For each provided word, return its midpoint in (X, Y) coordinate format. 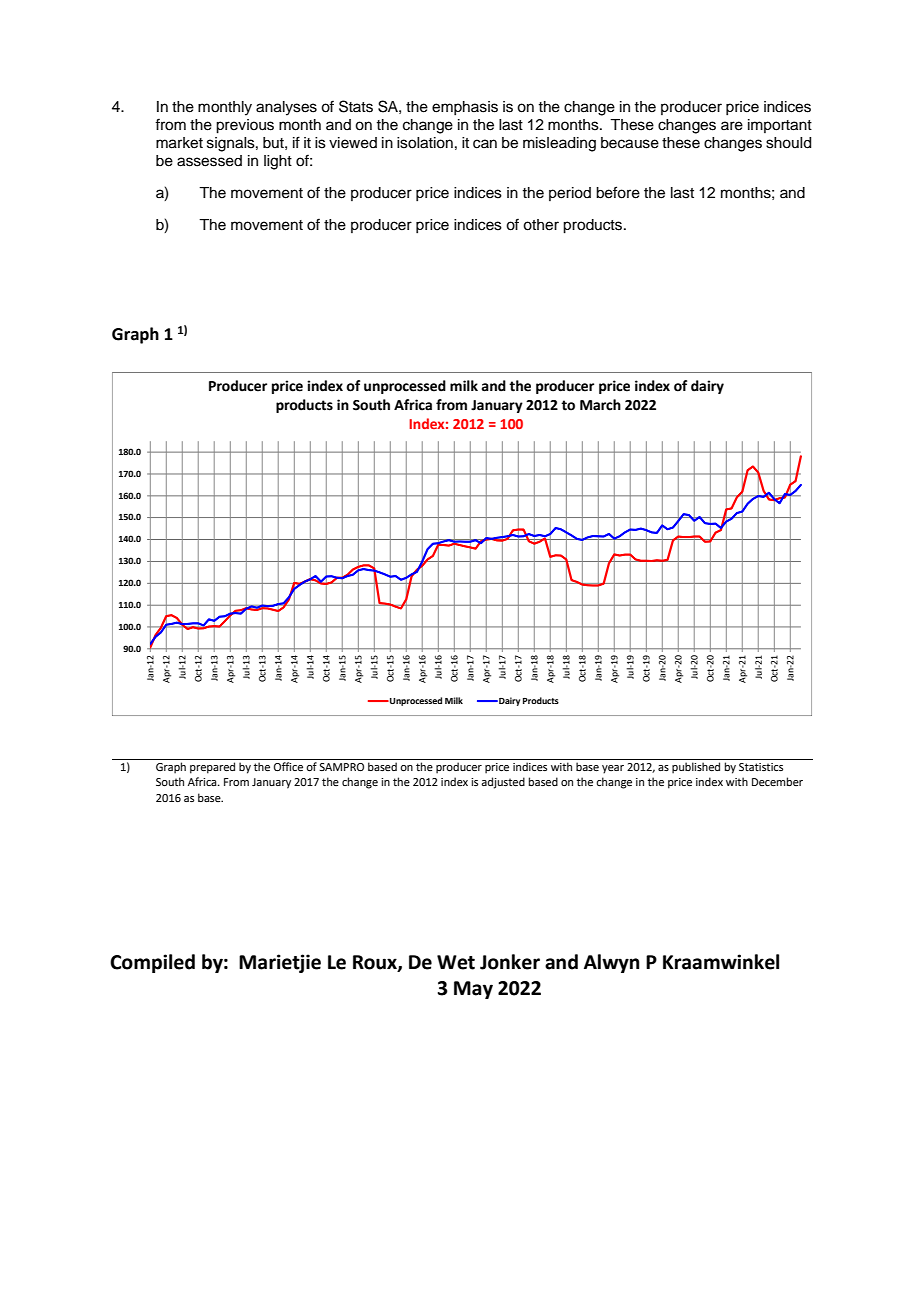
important (780, 126)
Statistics (761, 767)
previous (245, 126)
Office (288, 766)
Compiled (152, 963)
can (485, 144)
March (600, 405)
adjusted (503, 783)
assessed (209, 161)
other (541, 225)
